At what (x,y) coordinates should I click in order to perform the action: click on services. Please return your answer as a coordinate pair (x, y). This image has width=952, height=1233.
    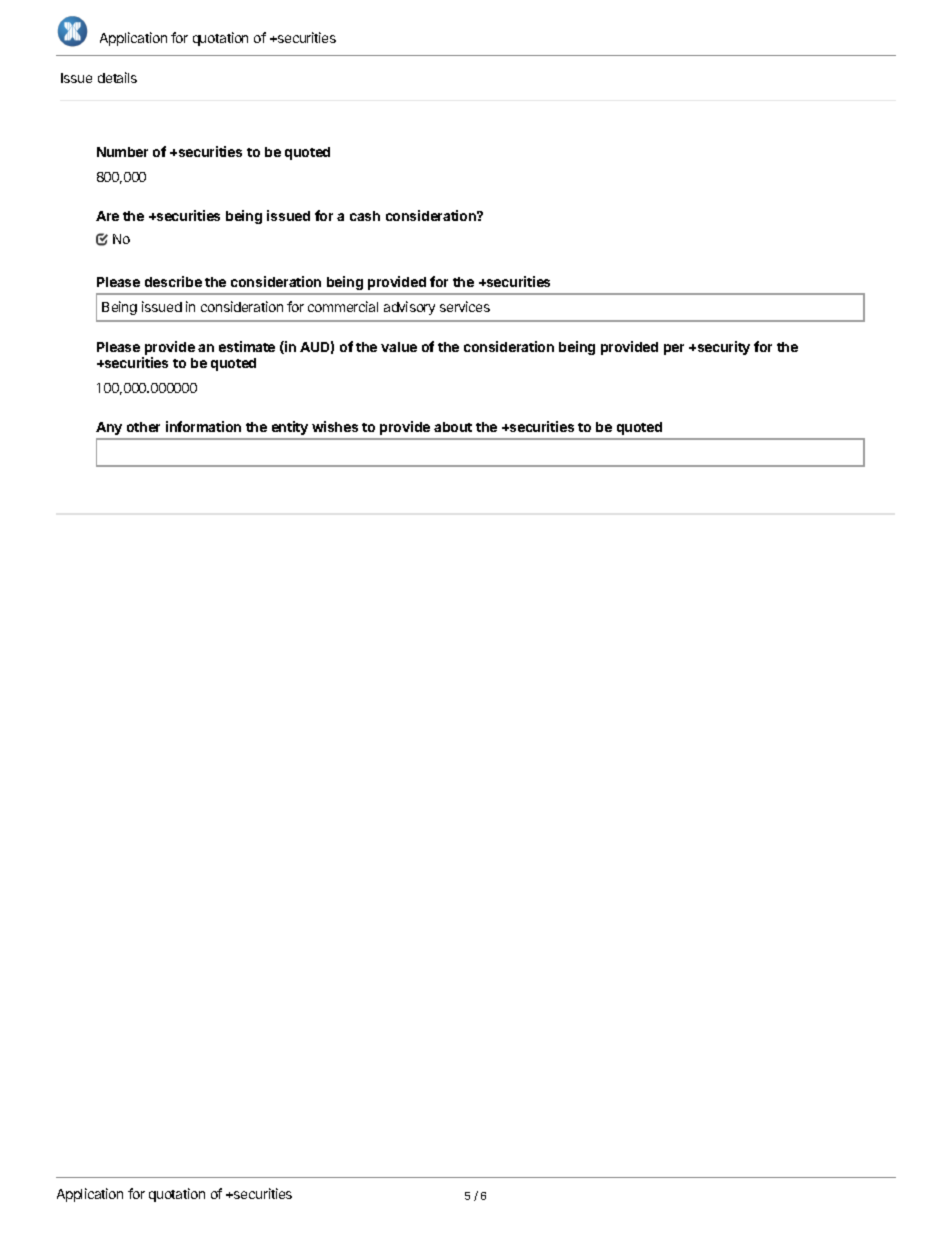
    Looking at the image, I should click on (465, 306).
